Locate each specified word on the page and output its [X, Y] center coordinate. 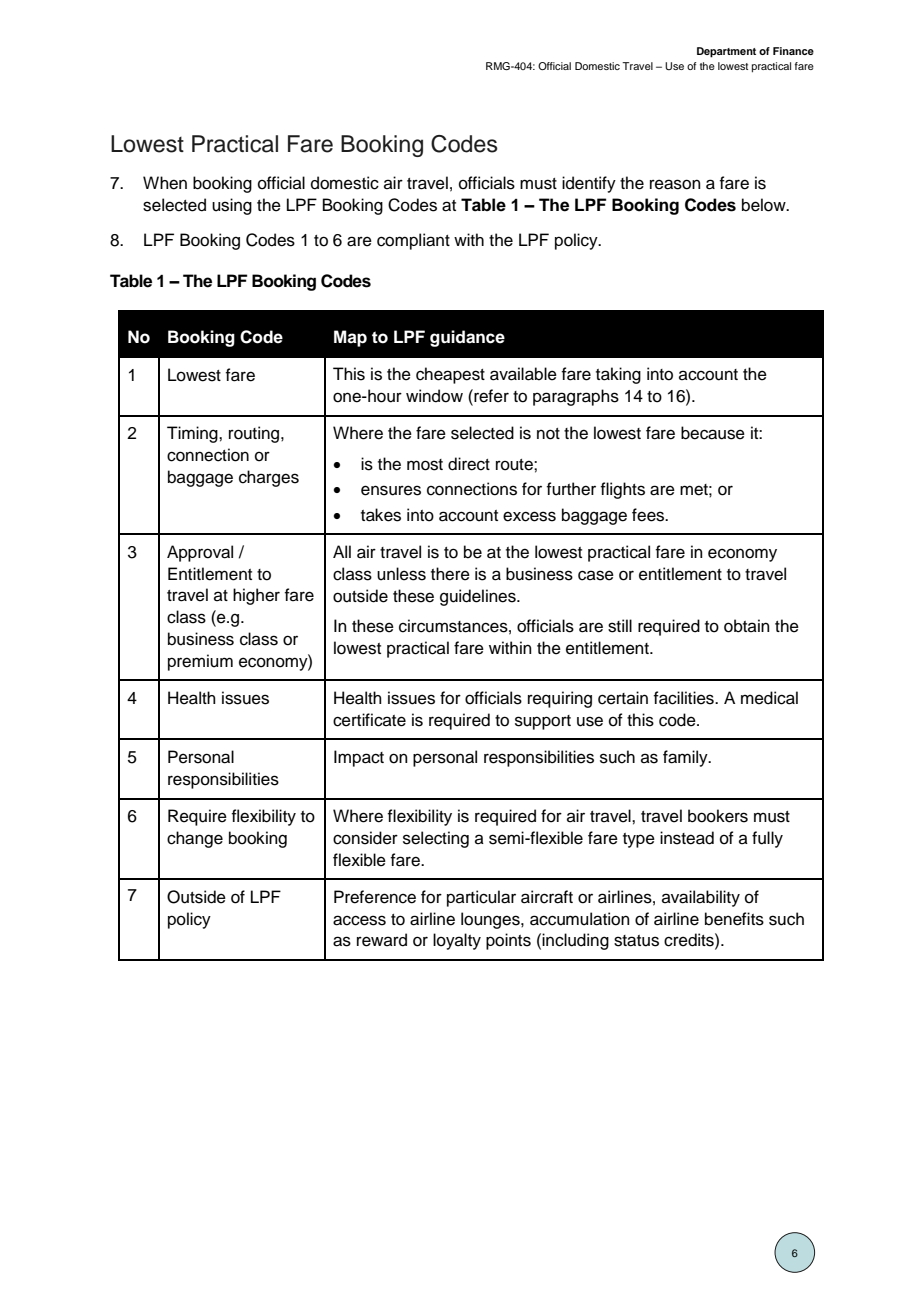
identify [589, 184]
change [195, 839]
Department [726, 52]
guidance [467, 338]
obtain [747, 626]
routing [254, 434]
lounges [491, 920]
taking [618, 375]
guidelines [479, 597]
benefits [734, 919]
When [165, 183]
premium [200, 662]
